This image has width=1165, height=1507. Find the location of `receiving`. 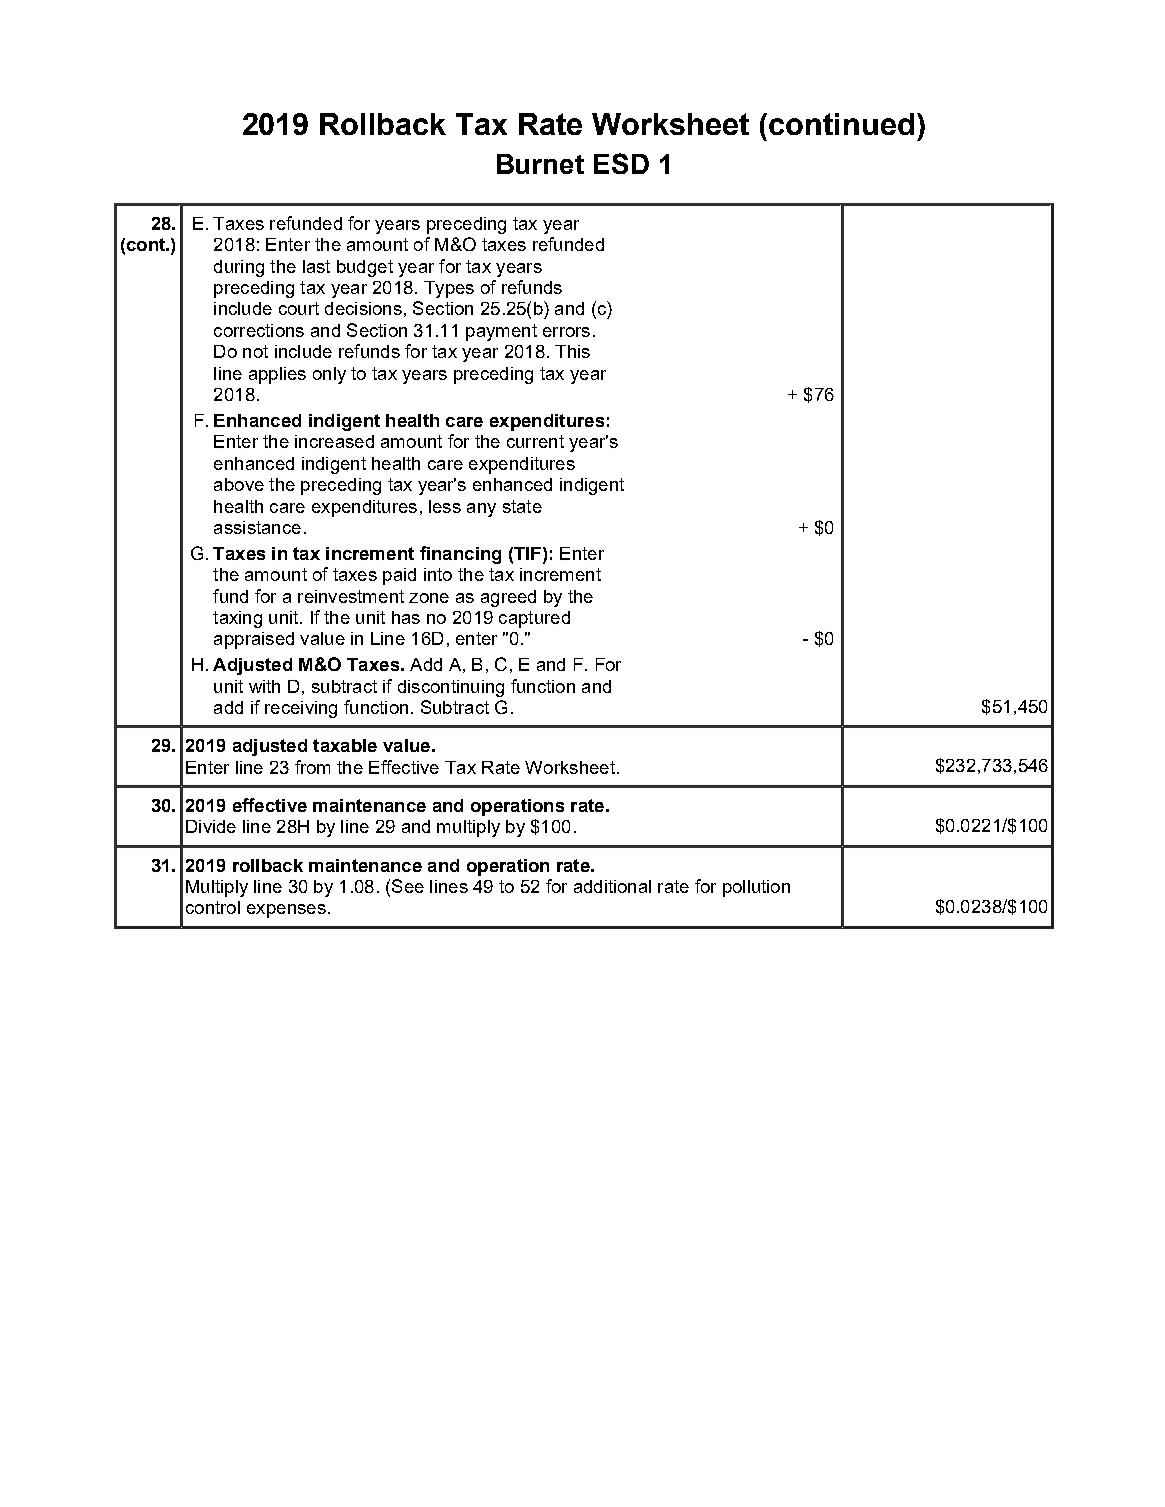

receiving is located at coordinates (301, 709).
